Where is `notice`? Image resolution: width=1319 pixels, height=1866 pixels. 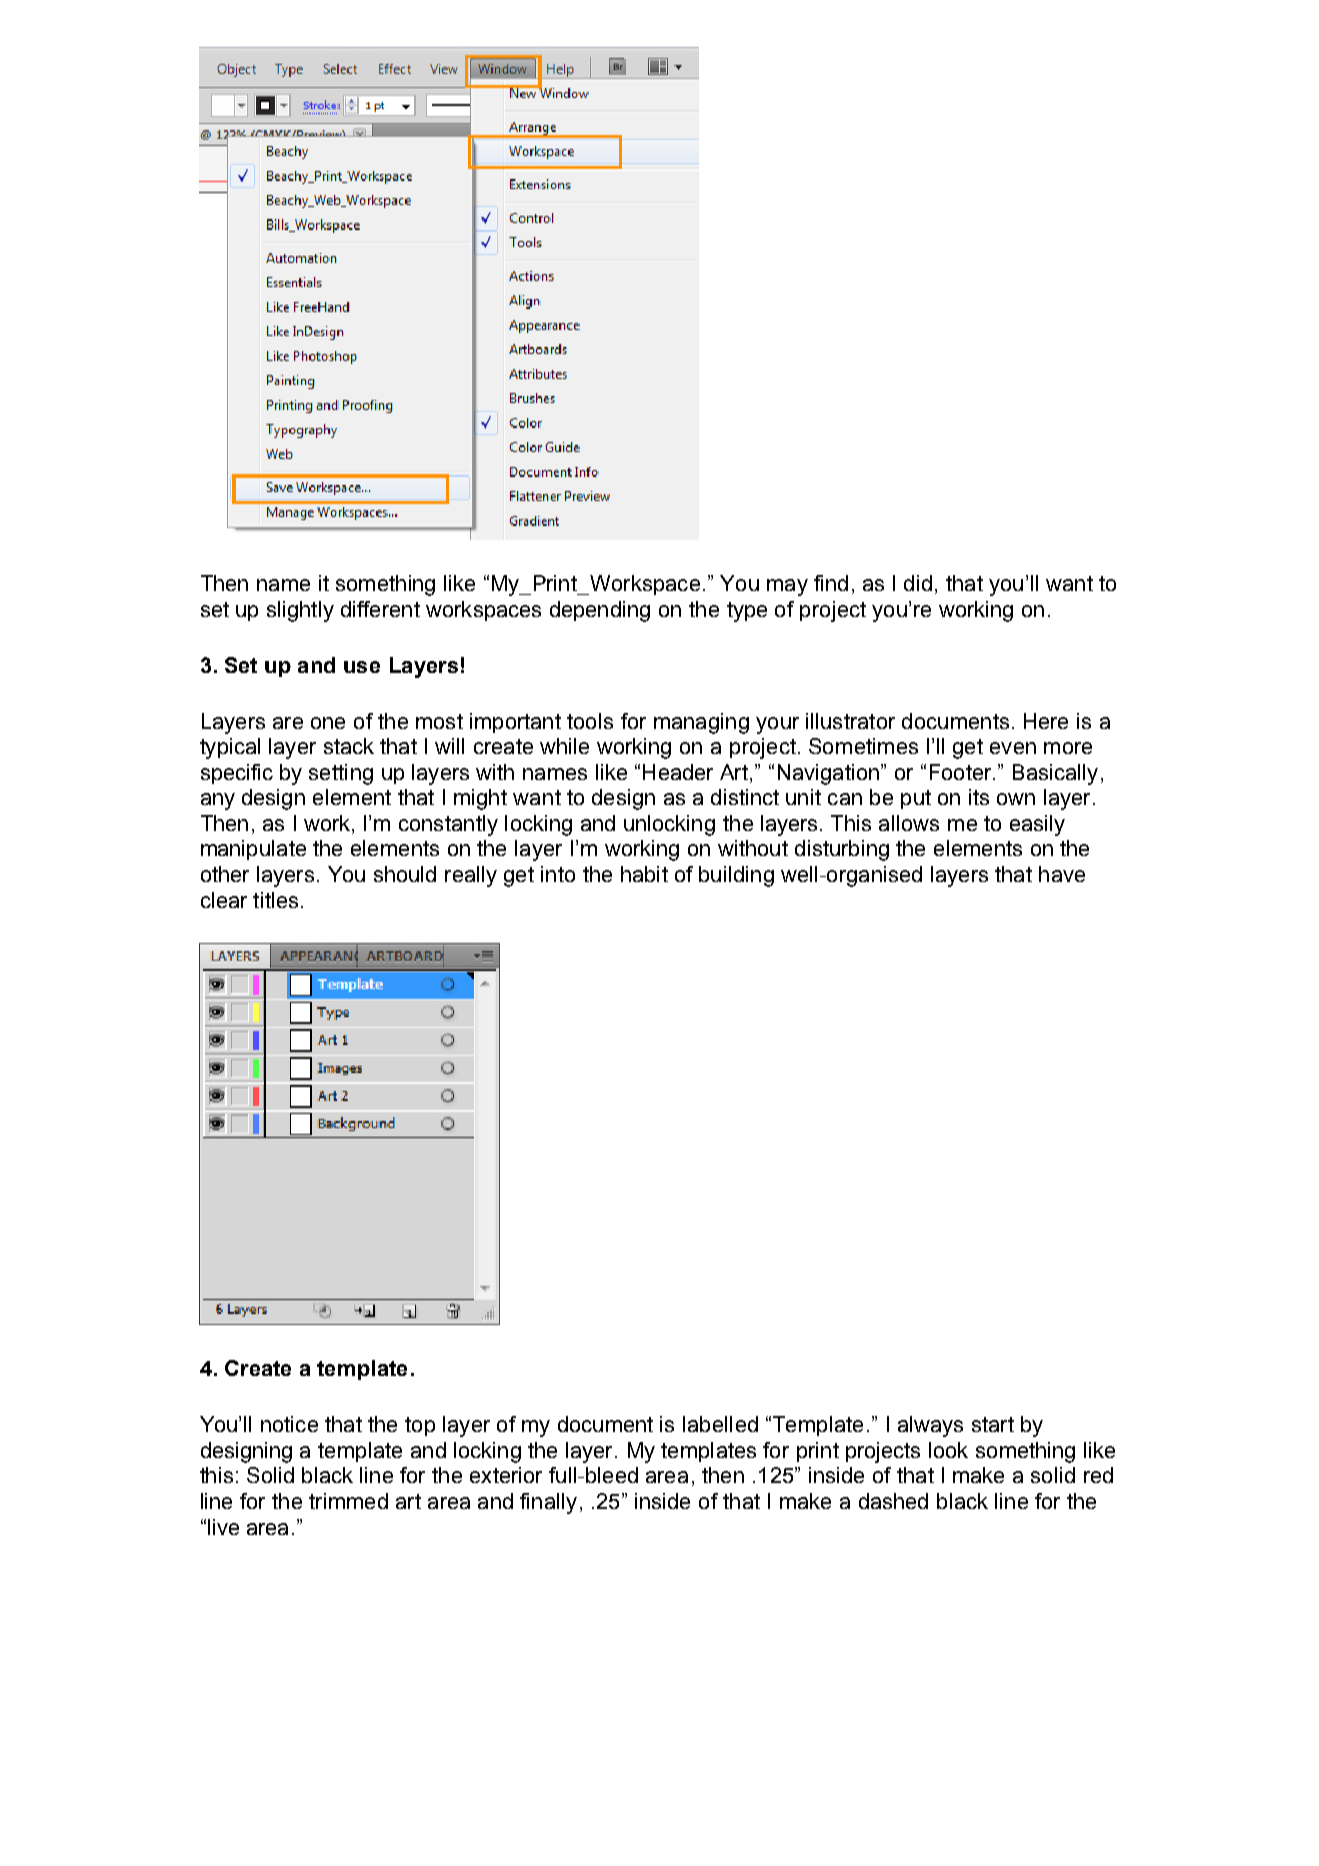
notice is located at coordinates (289, 1424).
